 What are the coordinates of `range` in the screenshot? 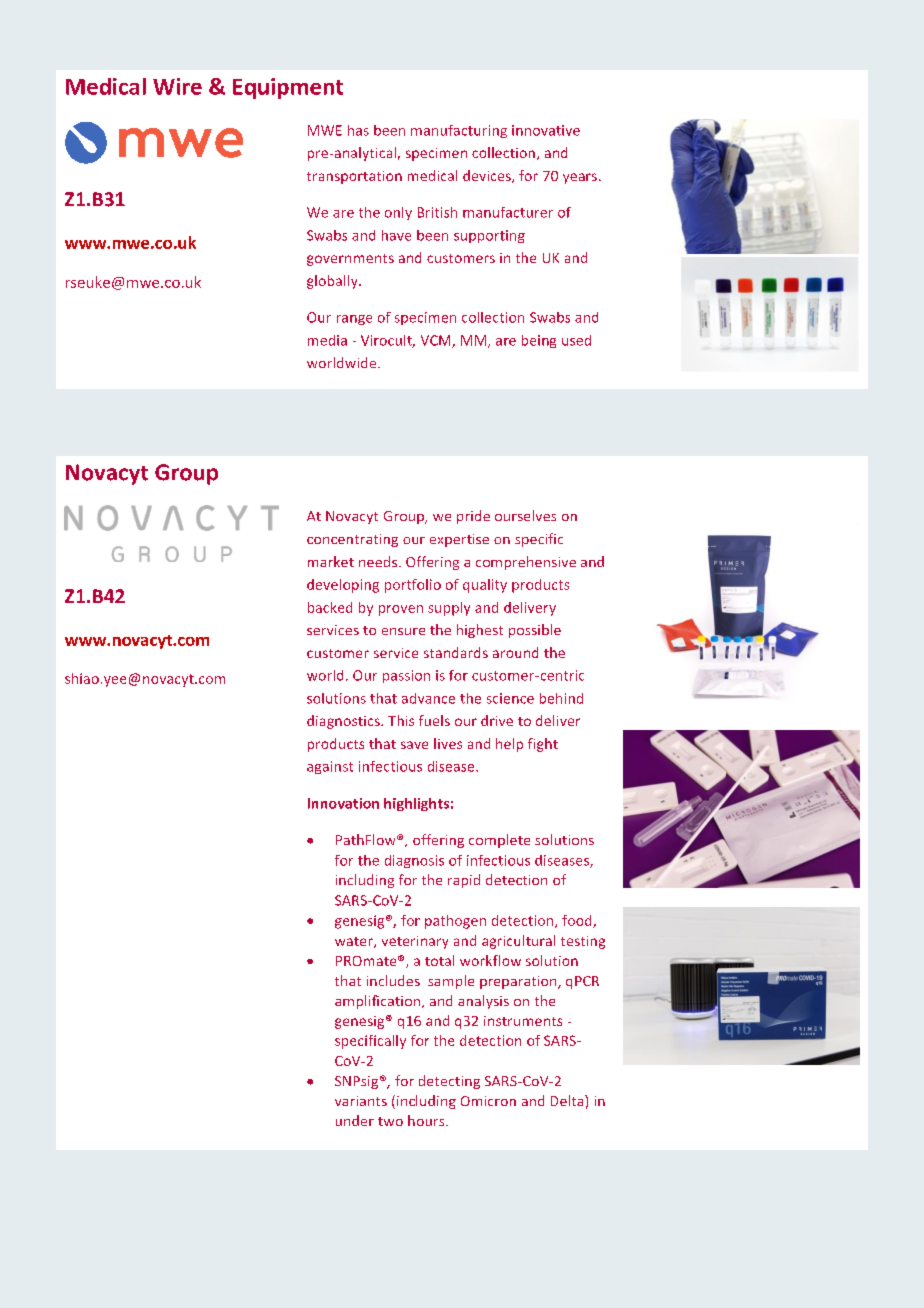 It's located at (354, 320).
